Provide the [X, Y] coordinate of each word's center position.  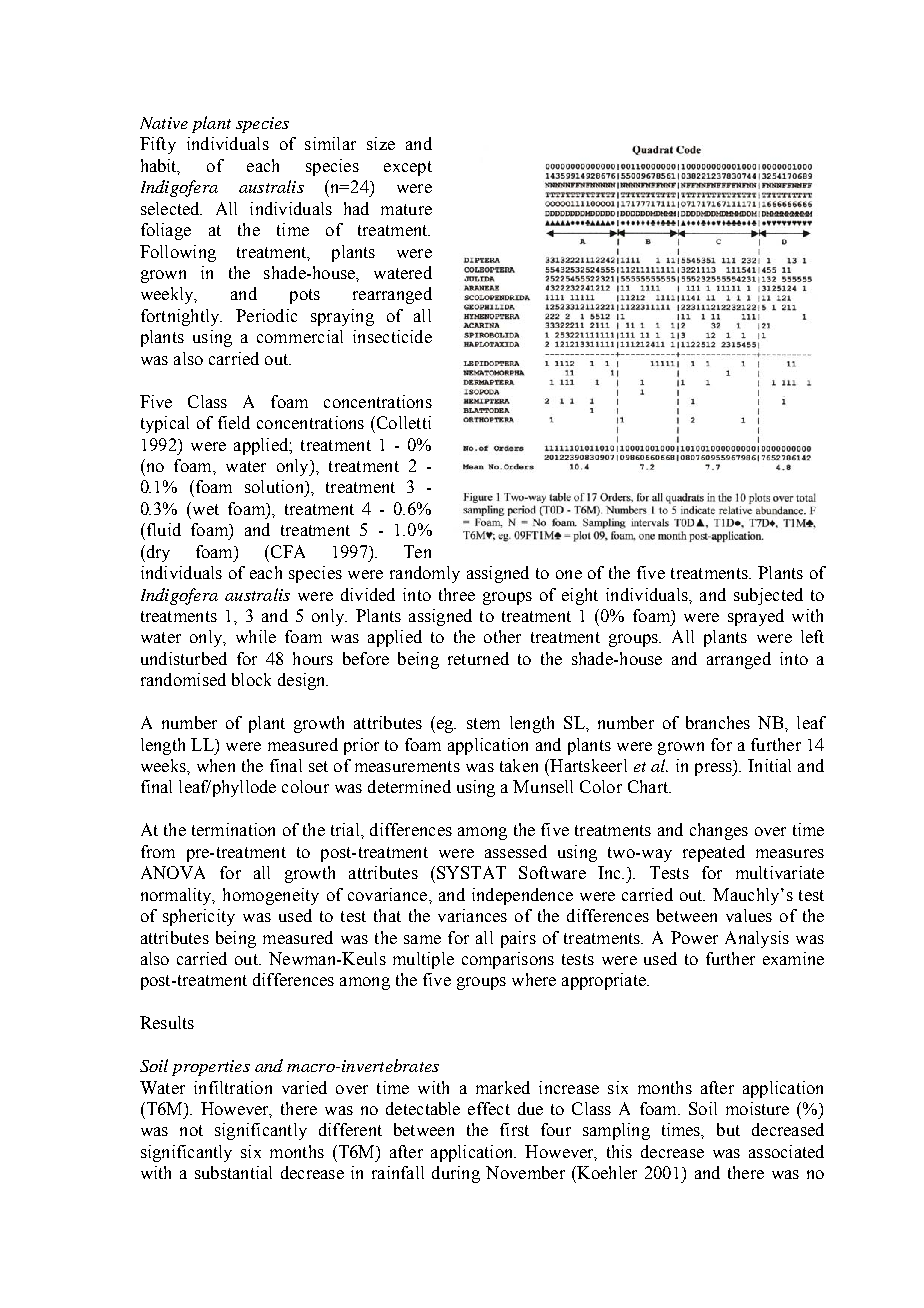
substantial [233, 1172]
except [408, 168]
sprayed [756, 617]
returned [478, 658]
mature [406, 209]
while [256, 636]
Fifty [158, 145]
